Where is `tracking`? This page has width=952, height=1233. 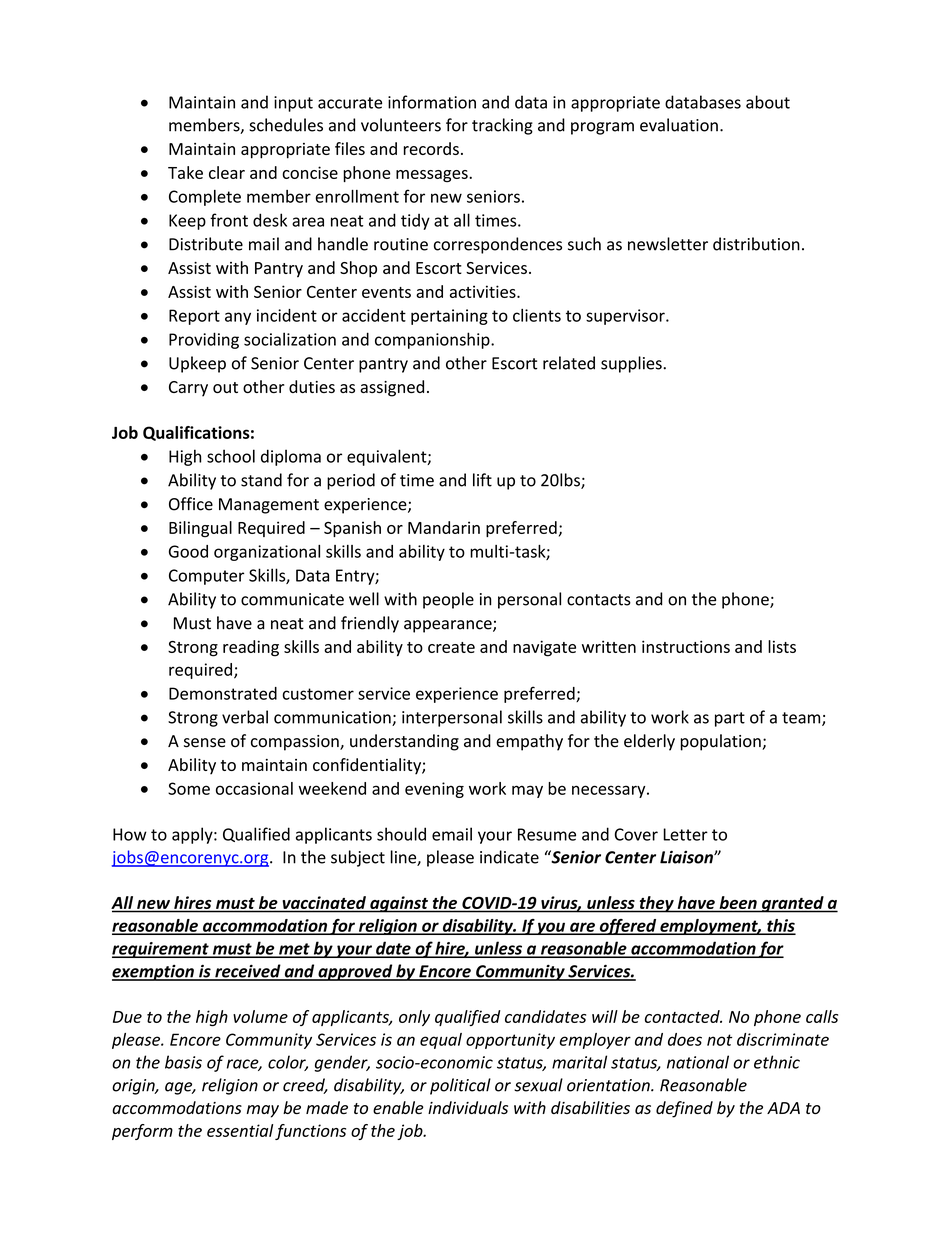 tracking is located at coordinates (502, 126).
